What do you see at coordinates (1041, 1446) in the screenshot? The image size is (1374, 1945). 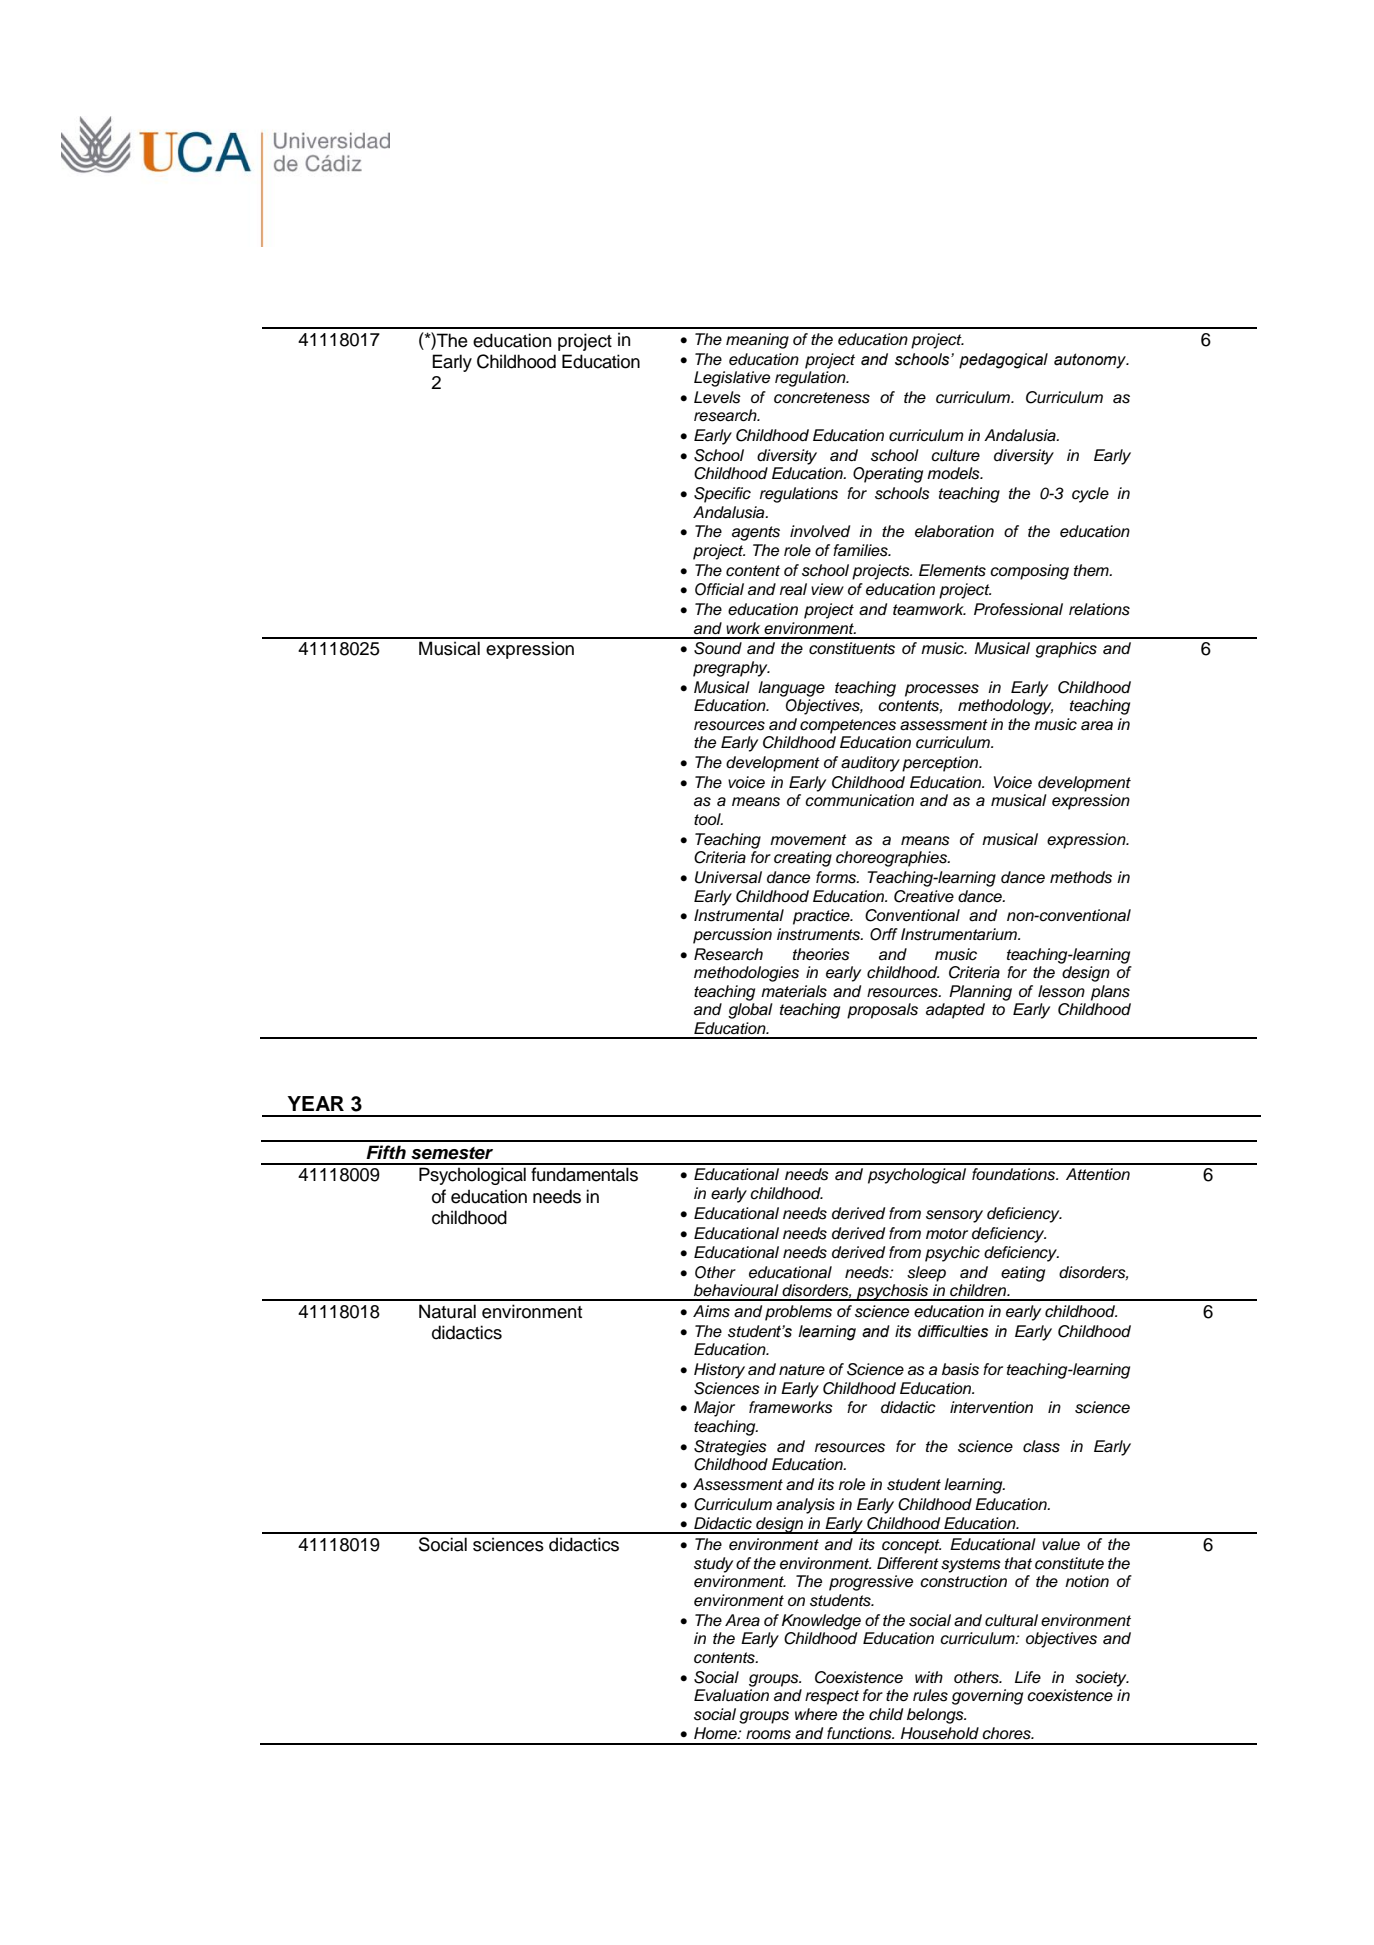 I see `class` at bounding box center [1041, 1446].
